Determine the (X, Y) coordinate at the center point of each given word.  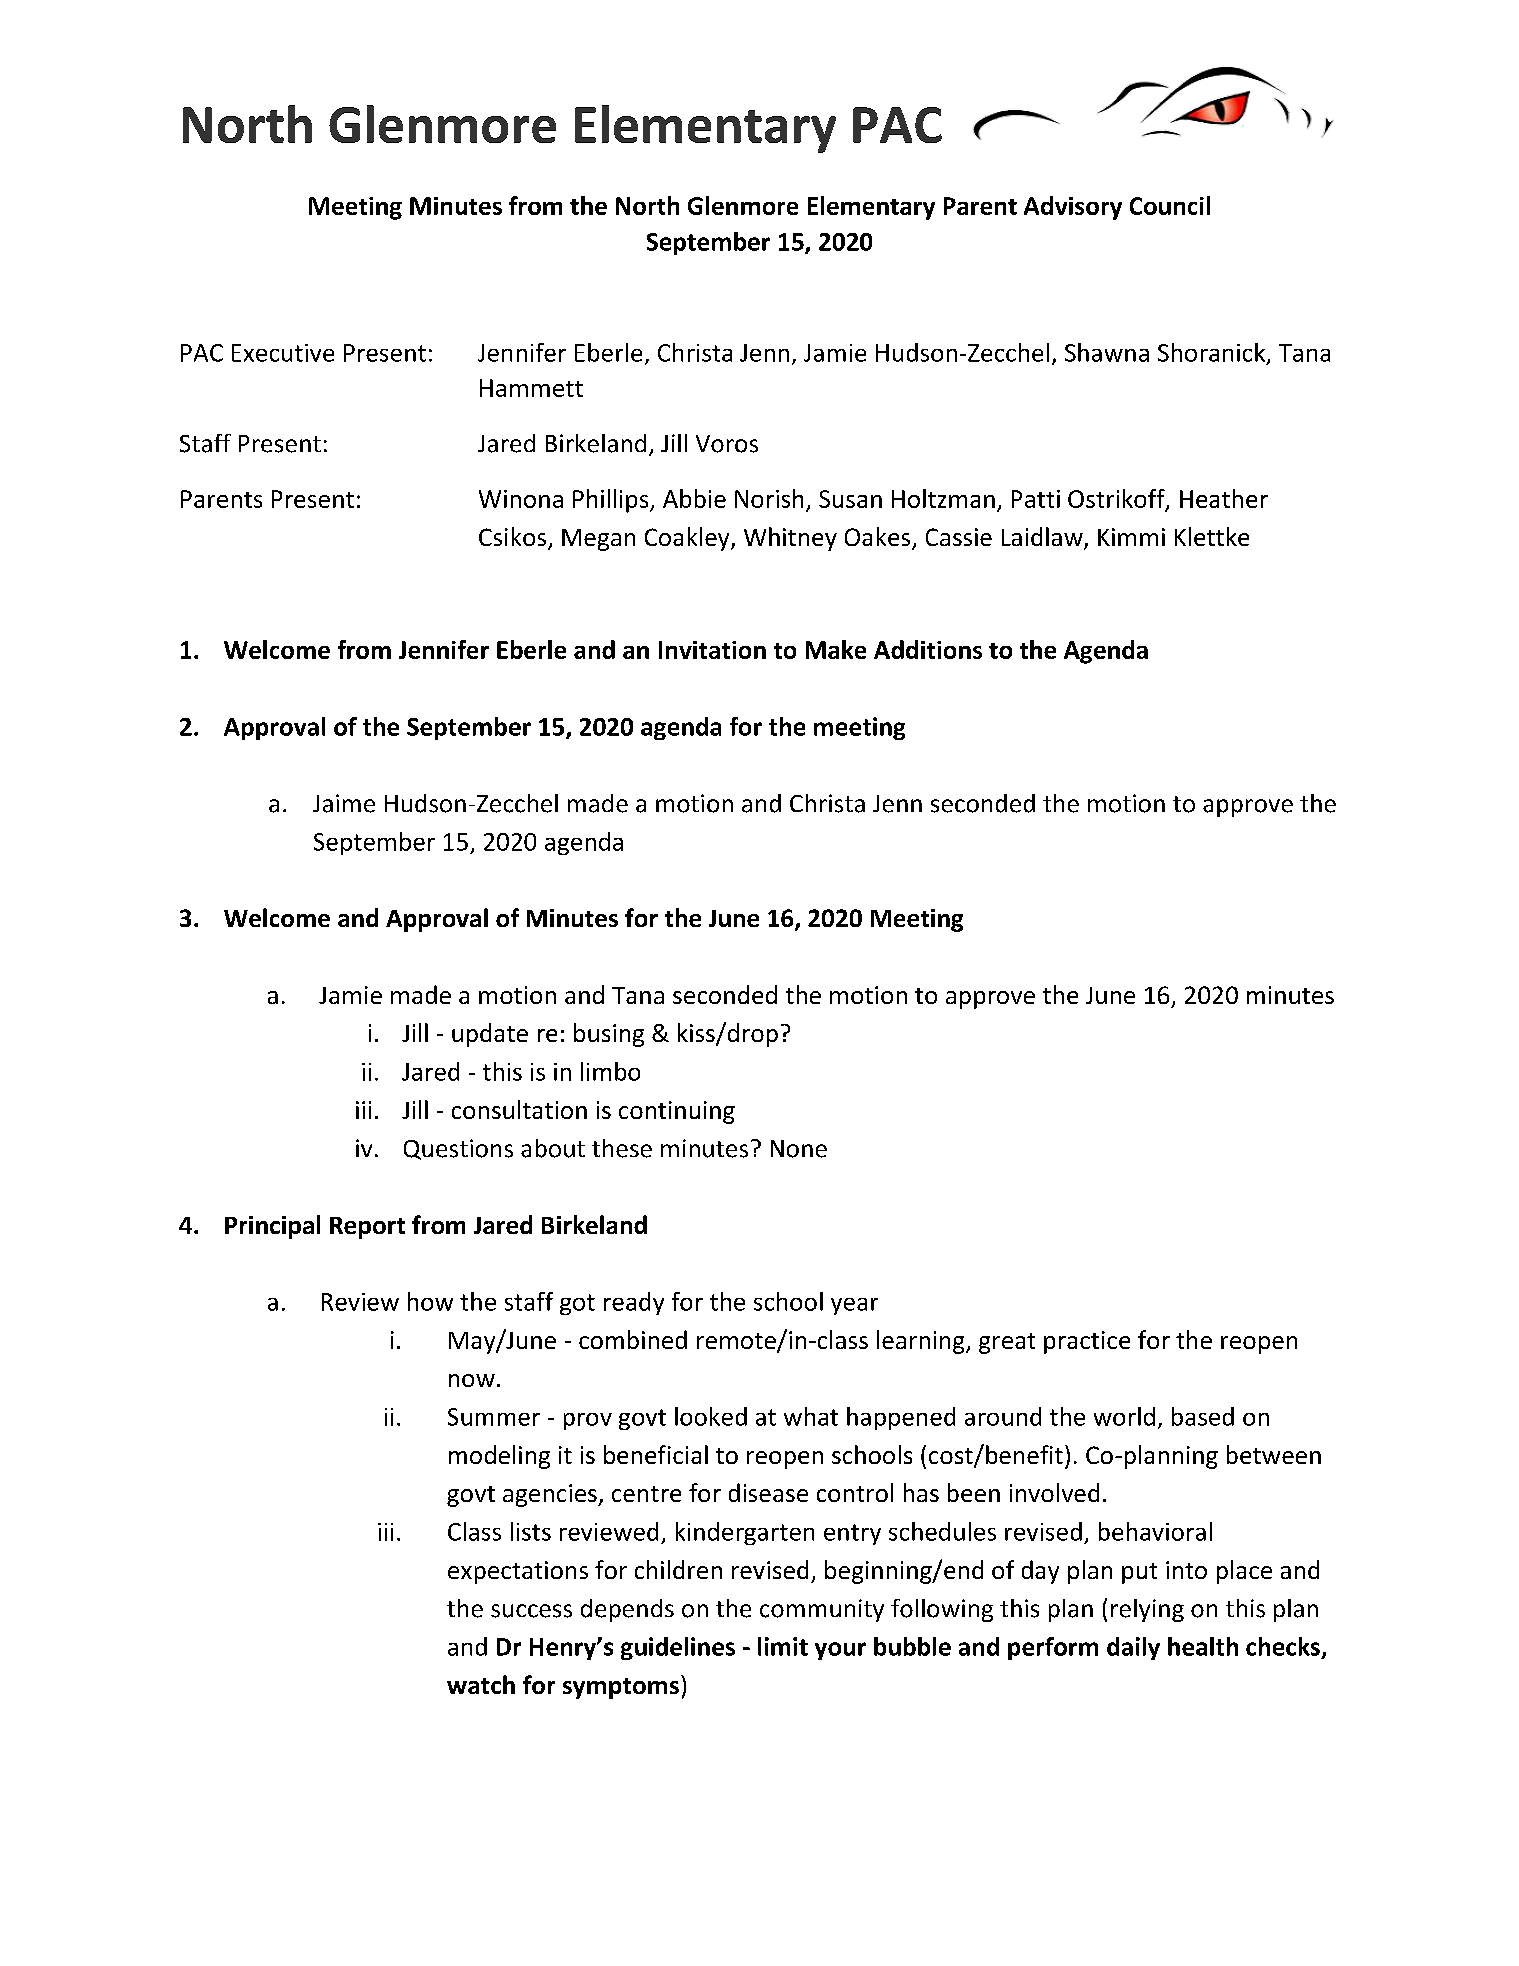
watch (481, 1684)
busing (609, 1035)
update (490, 1035)
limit (783, 1646)
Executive (283, 353)
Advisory (1073, 208)
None (799, 1149)
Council (1170, 205)
